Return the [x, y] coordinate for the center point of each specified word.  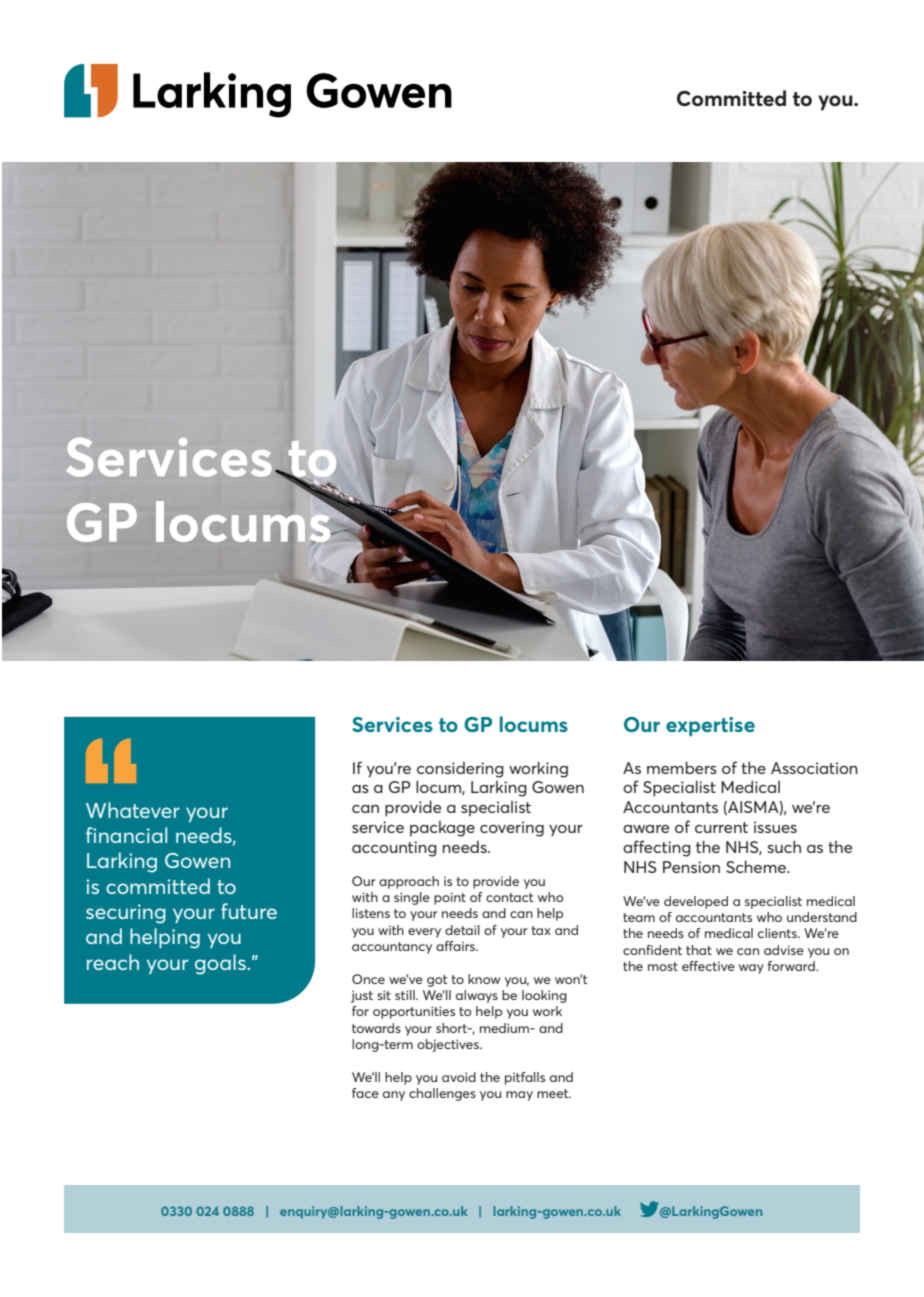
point [450, 898]
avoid [459, 1077]
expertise [710, 726]
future [249, 911]
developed [696, 902]
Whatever [133, 810]
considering [460, 770]
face [365, 1093]
